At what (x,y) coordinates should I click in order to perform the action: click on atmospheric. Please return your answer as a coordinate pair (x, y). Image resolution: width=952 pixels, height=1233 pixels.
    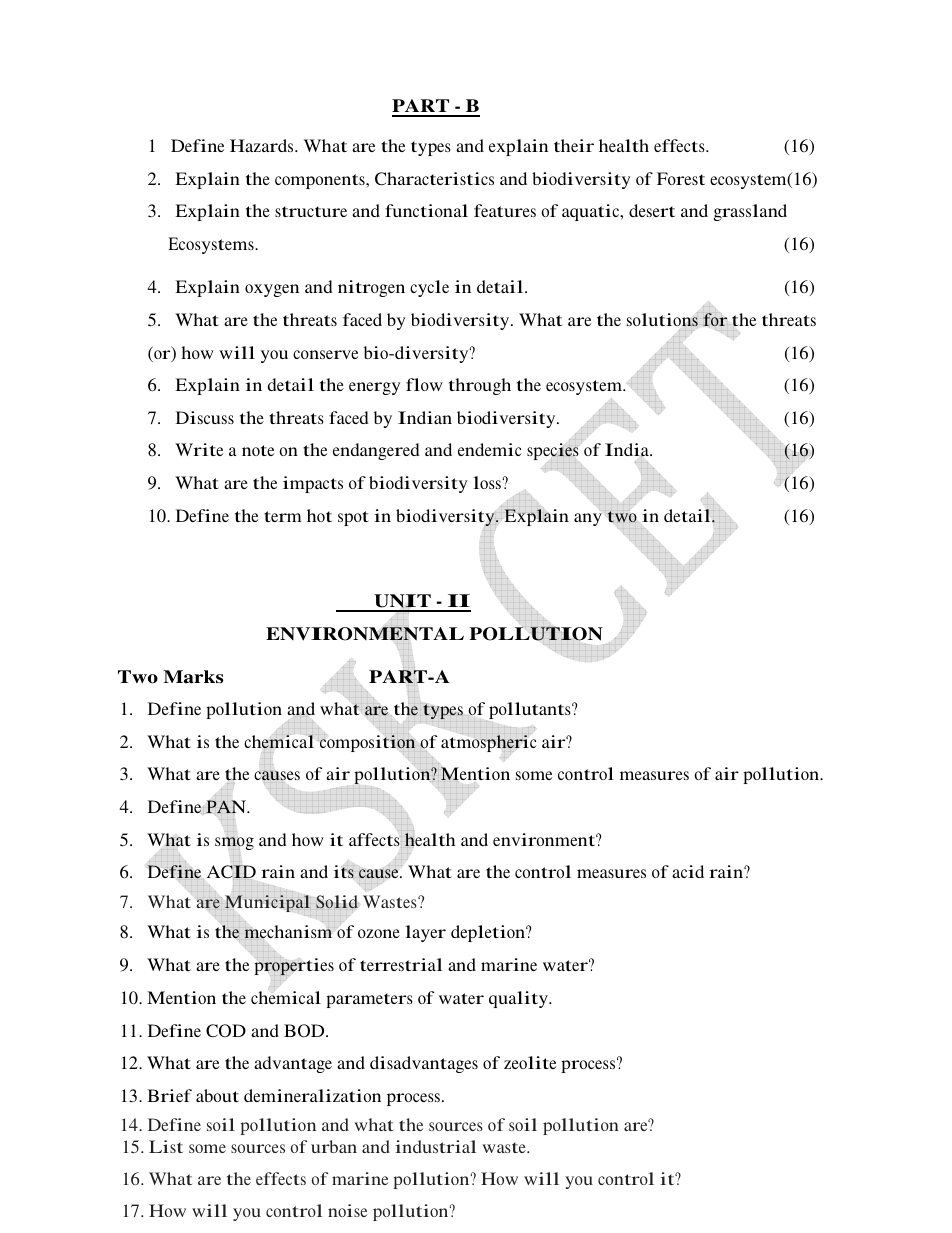
    Looking at the image, I should click on (489, 742).
